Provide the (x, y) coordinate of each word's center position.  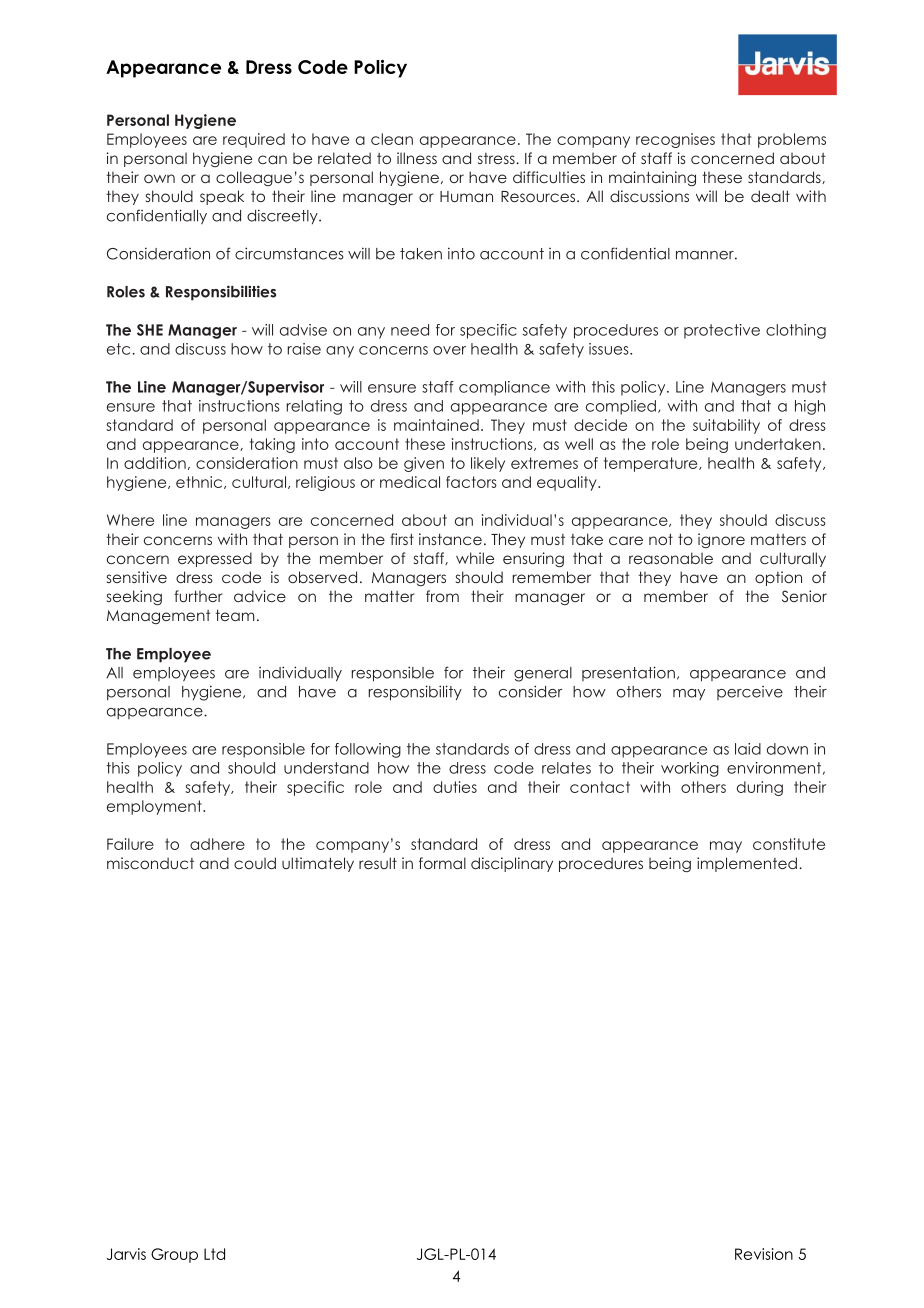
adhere (217, 844)
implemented (747, 864)
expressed (215, 559)
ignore (721, 540)
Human (466, 196)
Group (174, 1255)
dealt (770, 196)
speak (222, 197)
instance (450, 539)
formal (442, 863)
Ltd (214, 1254)
